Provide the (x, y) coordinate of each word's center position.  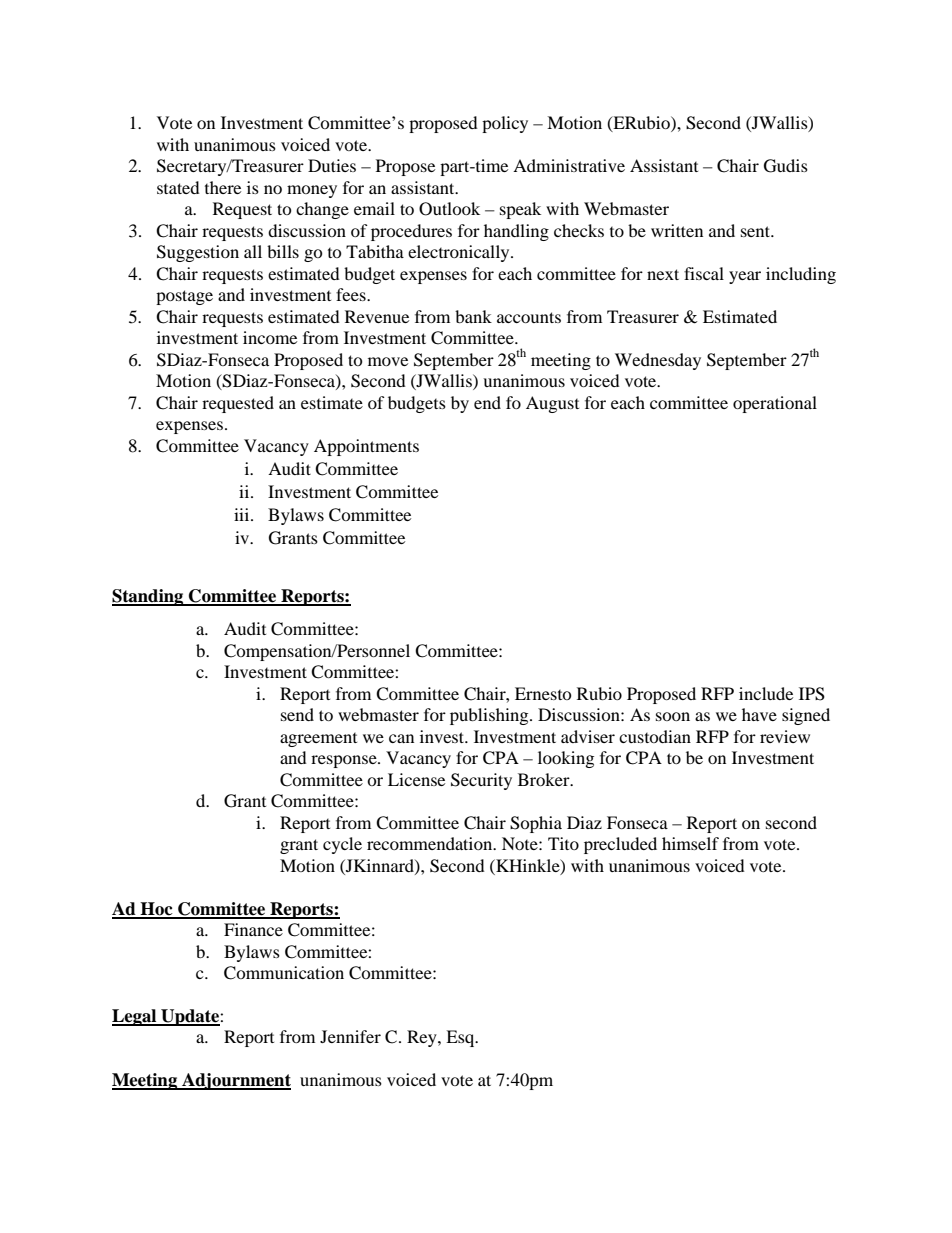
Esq (461, 1038)
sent (757, 231)
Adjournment (235, 1081)
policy (505, 124)
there (223, 187)
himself (690, 843)
